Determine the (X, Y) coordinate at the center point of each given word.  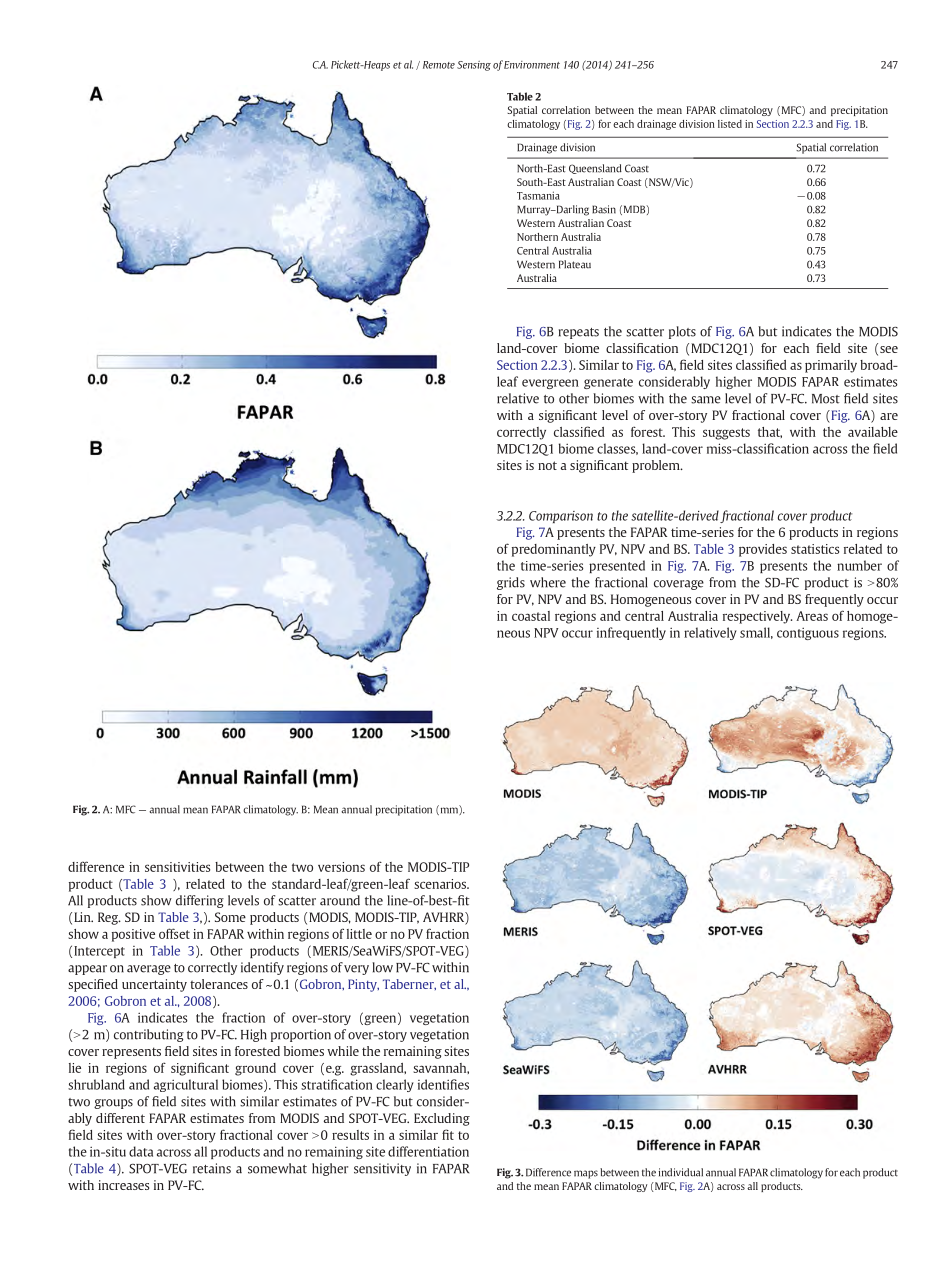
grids (511, 583)
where (548, 582)
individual (681, 1172)
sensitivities (177, 867)
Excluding (442, 1119)
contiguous (808, 633)
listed (730, 124)
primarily (831, 366)
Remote (439, 65)
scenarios (441, 884)
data (141, 1151)
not (547, 465)
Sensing (474, 66)
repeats (579, 333)
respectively (757, 617)
